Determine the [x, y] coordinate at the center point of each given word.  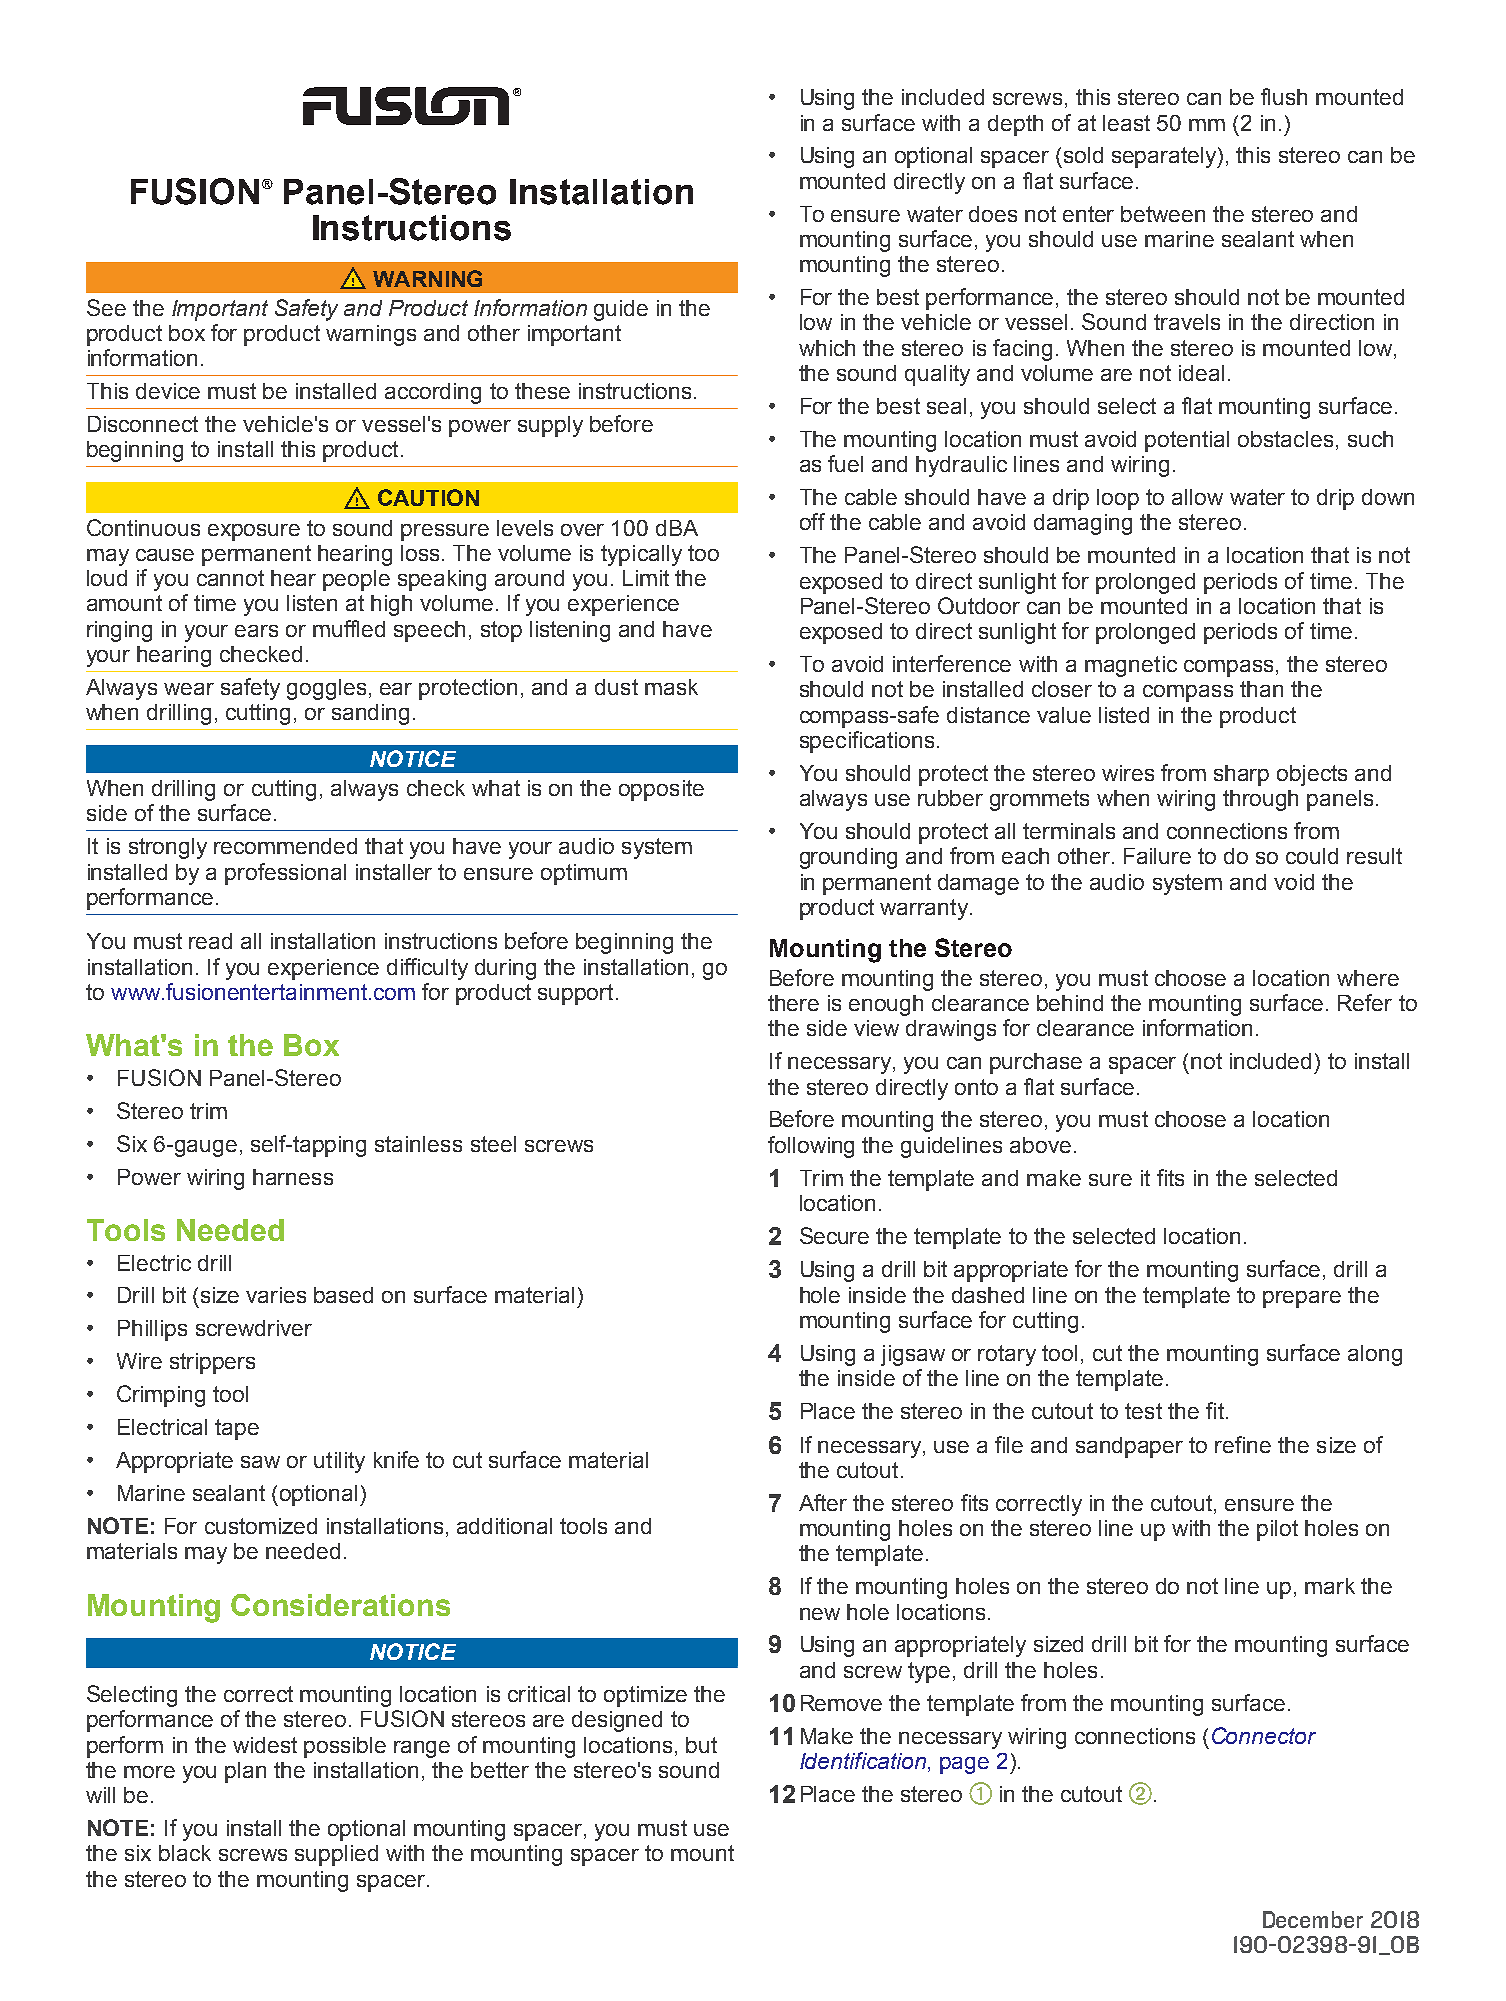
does [993, 214]
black [185, 1853]
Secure [834, 1235]
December [1313, 1919]
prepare [1302, 1299]
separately [1165, 157]
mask [671, 687]
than [1261, 689]
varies [276, 1295]
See [106, 307]
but [701, 1745]
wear [189, 689]
